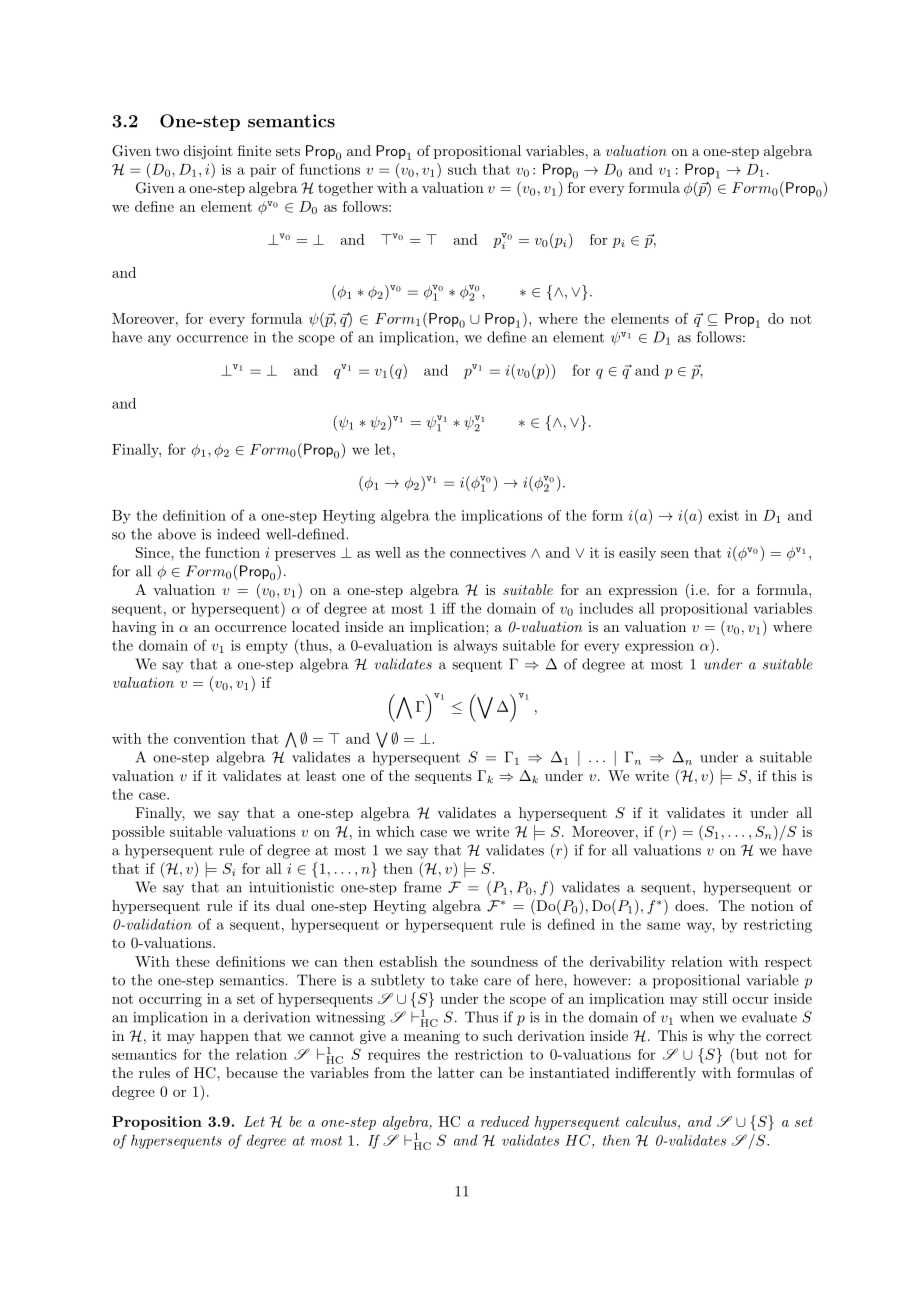 This screenshot has height=1308, width=924. Describe the element at coordinates (488, 552) in the screenshot. I see `connectives` at that location.
